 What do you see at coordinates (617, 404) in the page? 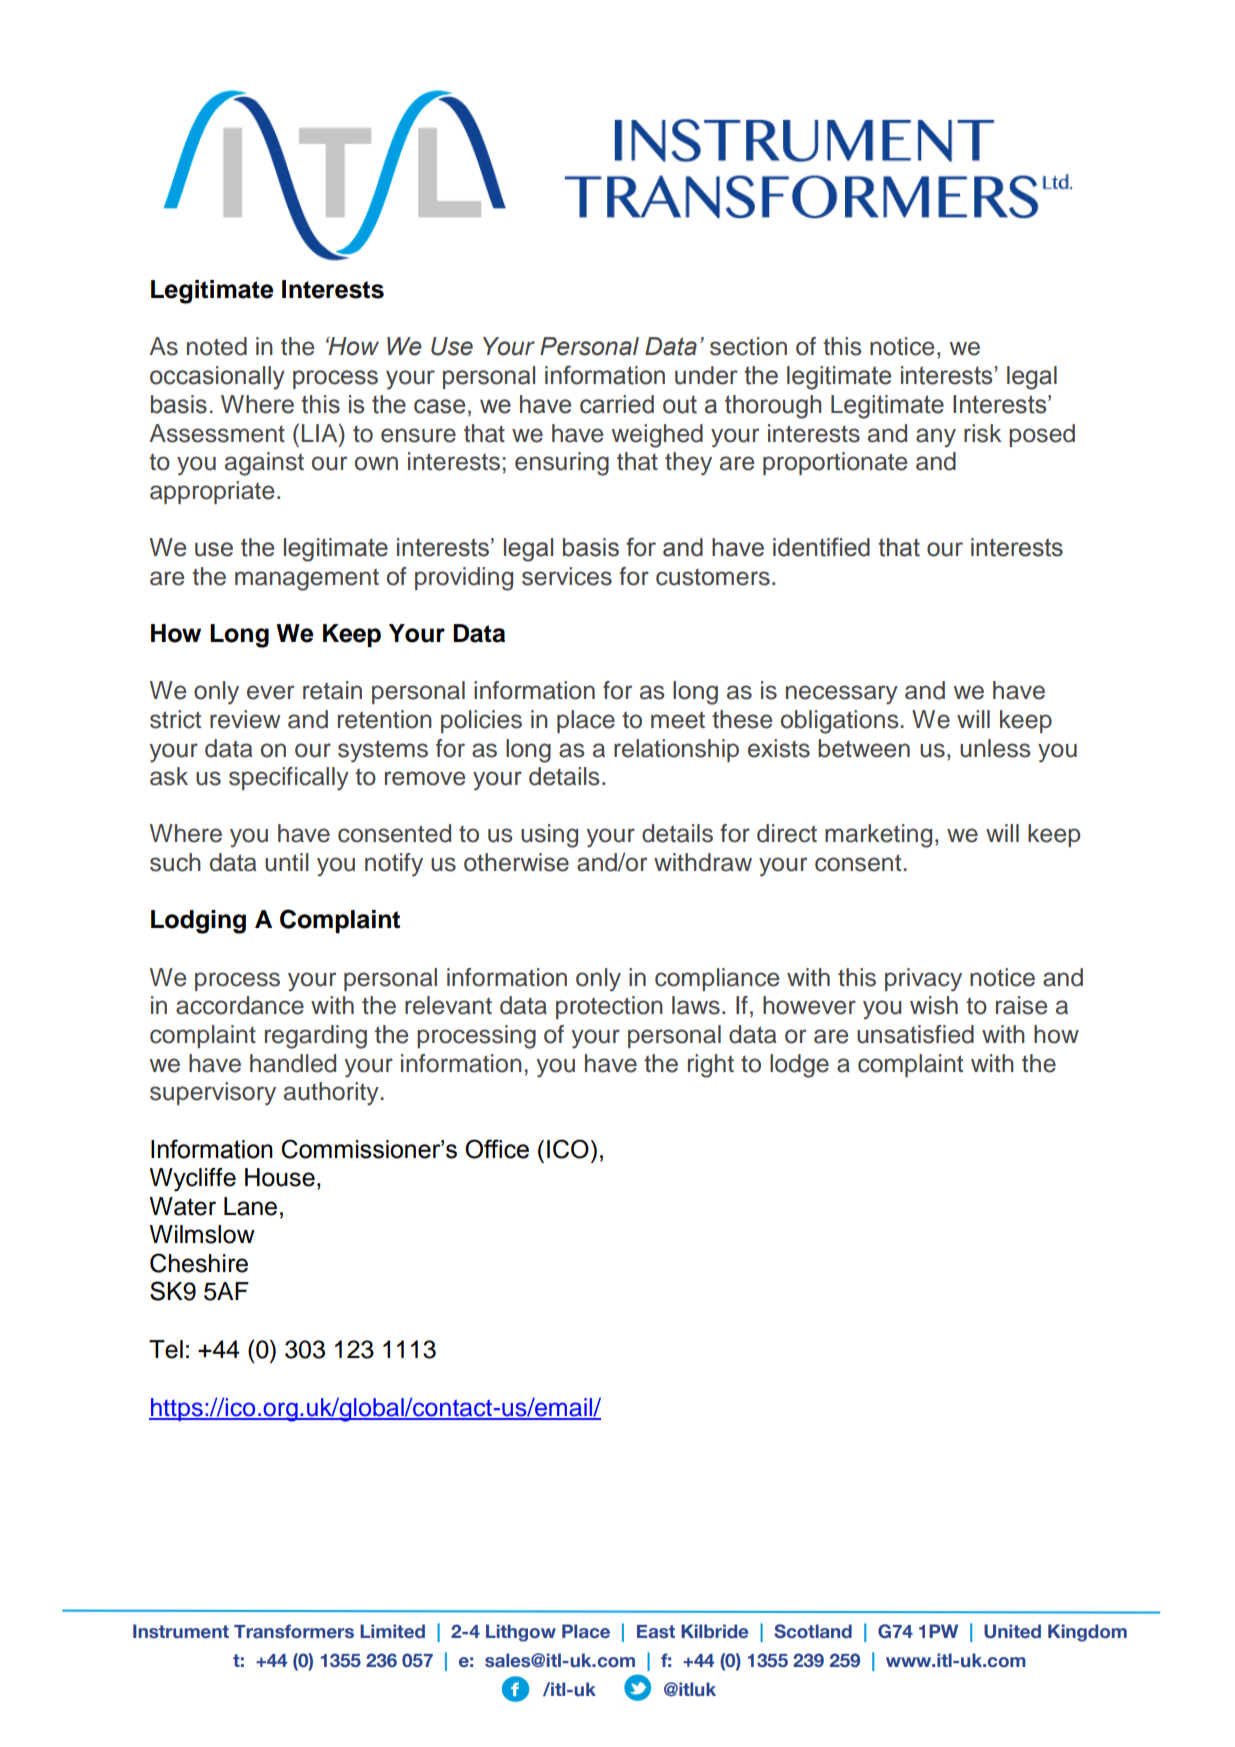
I see `carried` at bounding box center [617, 404].
